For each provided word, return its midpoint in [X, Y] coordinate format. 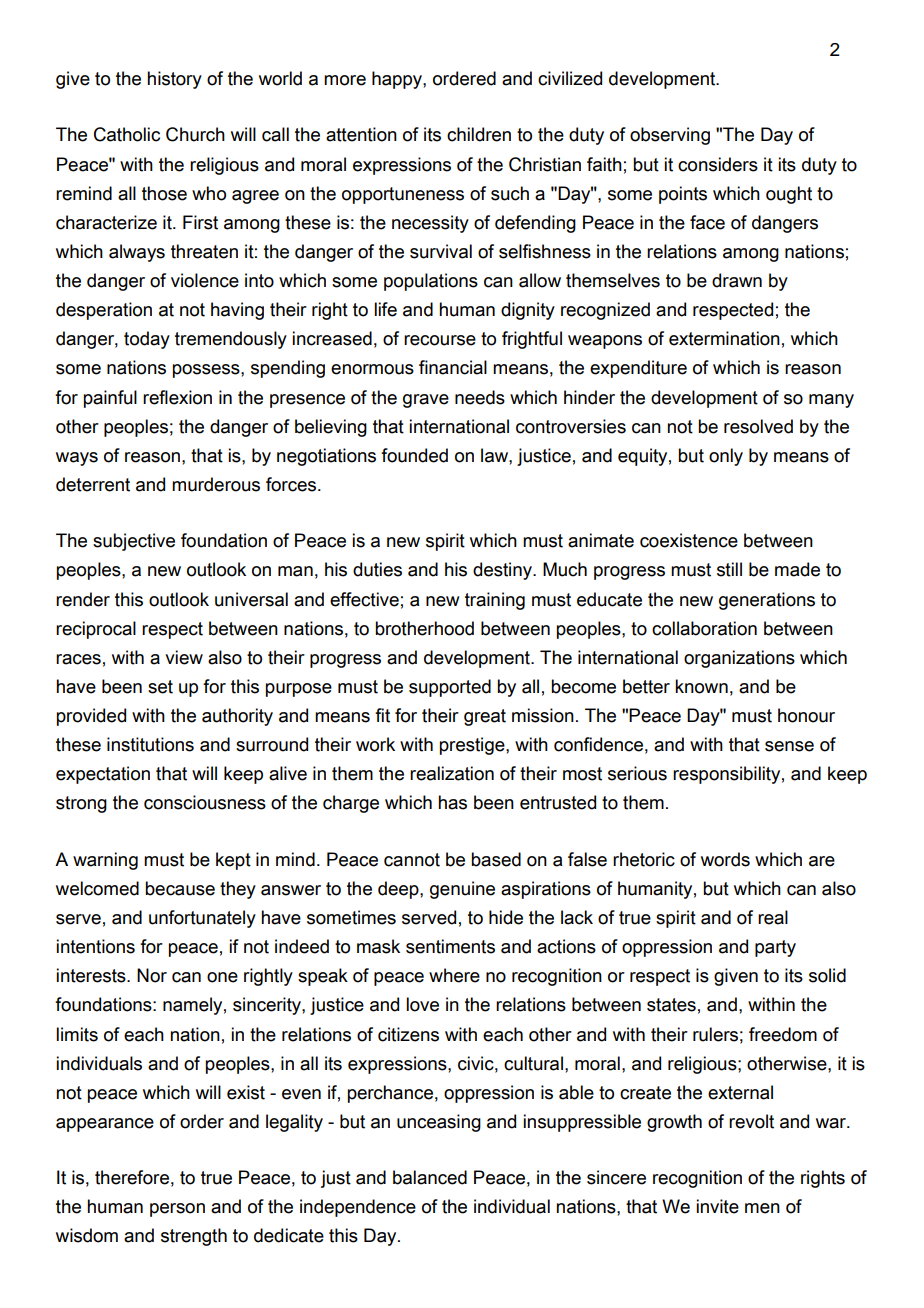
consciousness [205, 802]
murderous [216, 484]
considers [718, 164]
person [177, 1210]
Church [195, 134]
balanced [430, 1177]
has [452, 802]
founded [414, 455]
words [725, 859]
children [479, 134]
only [726, 457]
